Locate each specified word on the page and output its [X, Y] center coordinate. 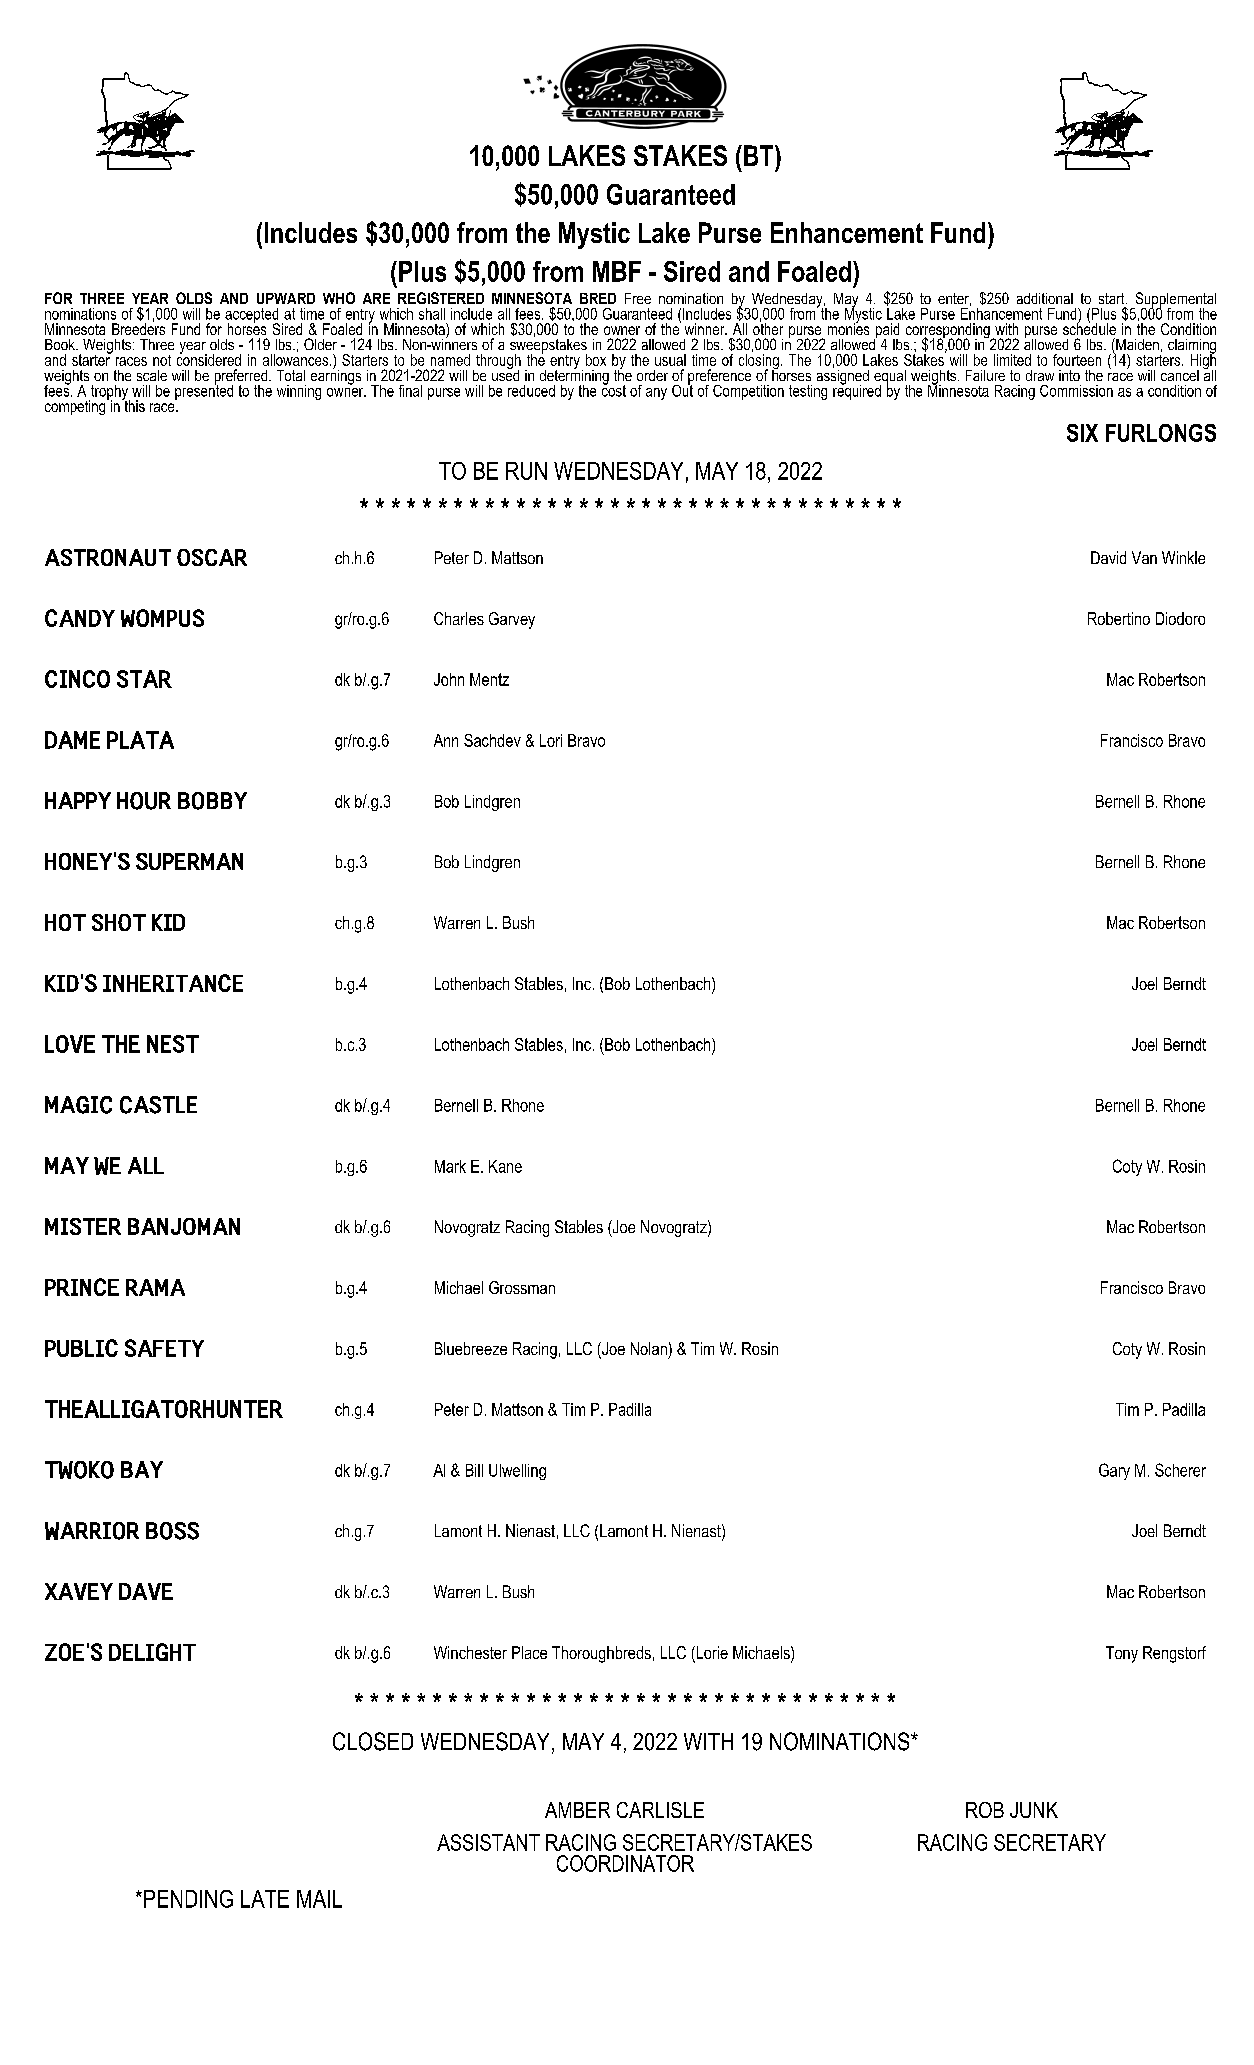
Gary [1114, 1471]
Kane [505, 1166]
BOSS [172, 1531]
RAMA [155, 1287]
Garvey [512, 620]
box [596, 360]
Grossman [522, 1287]
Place [529, 1652]
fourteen [1077, 360]
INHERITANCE [173, 983]
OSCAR [212, 557]
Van [1144, 557]
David [1108, 557]
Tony [1122, 1654]
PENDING [188, 1899]
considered [209, 359]
